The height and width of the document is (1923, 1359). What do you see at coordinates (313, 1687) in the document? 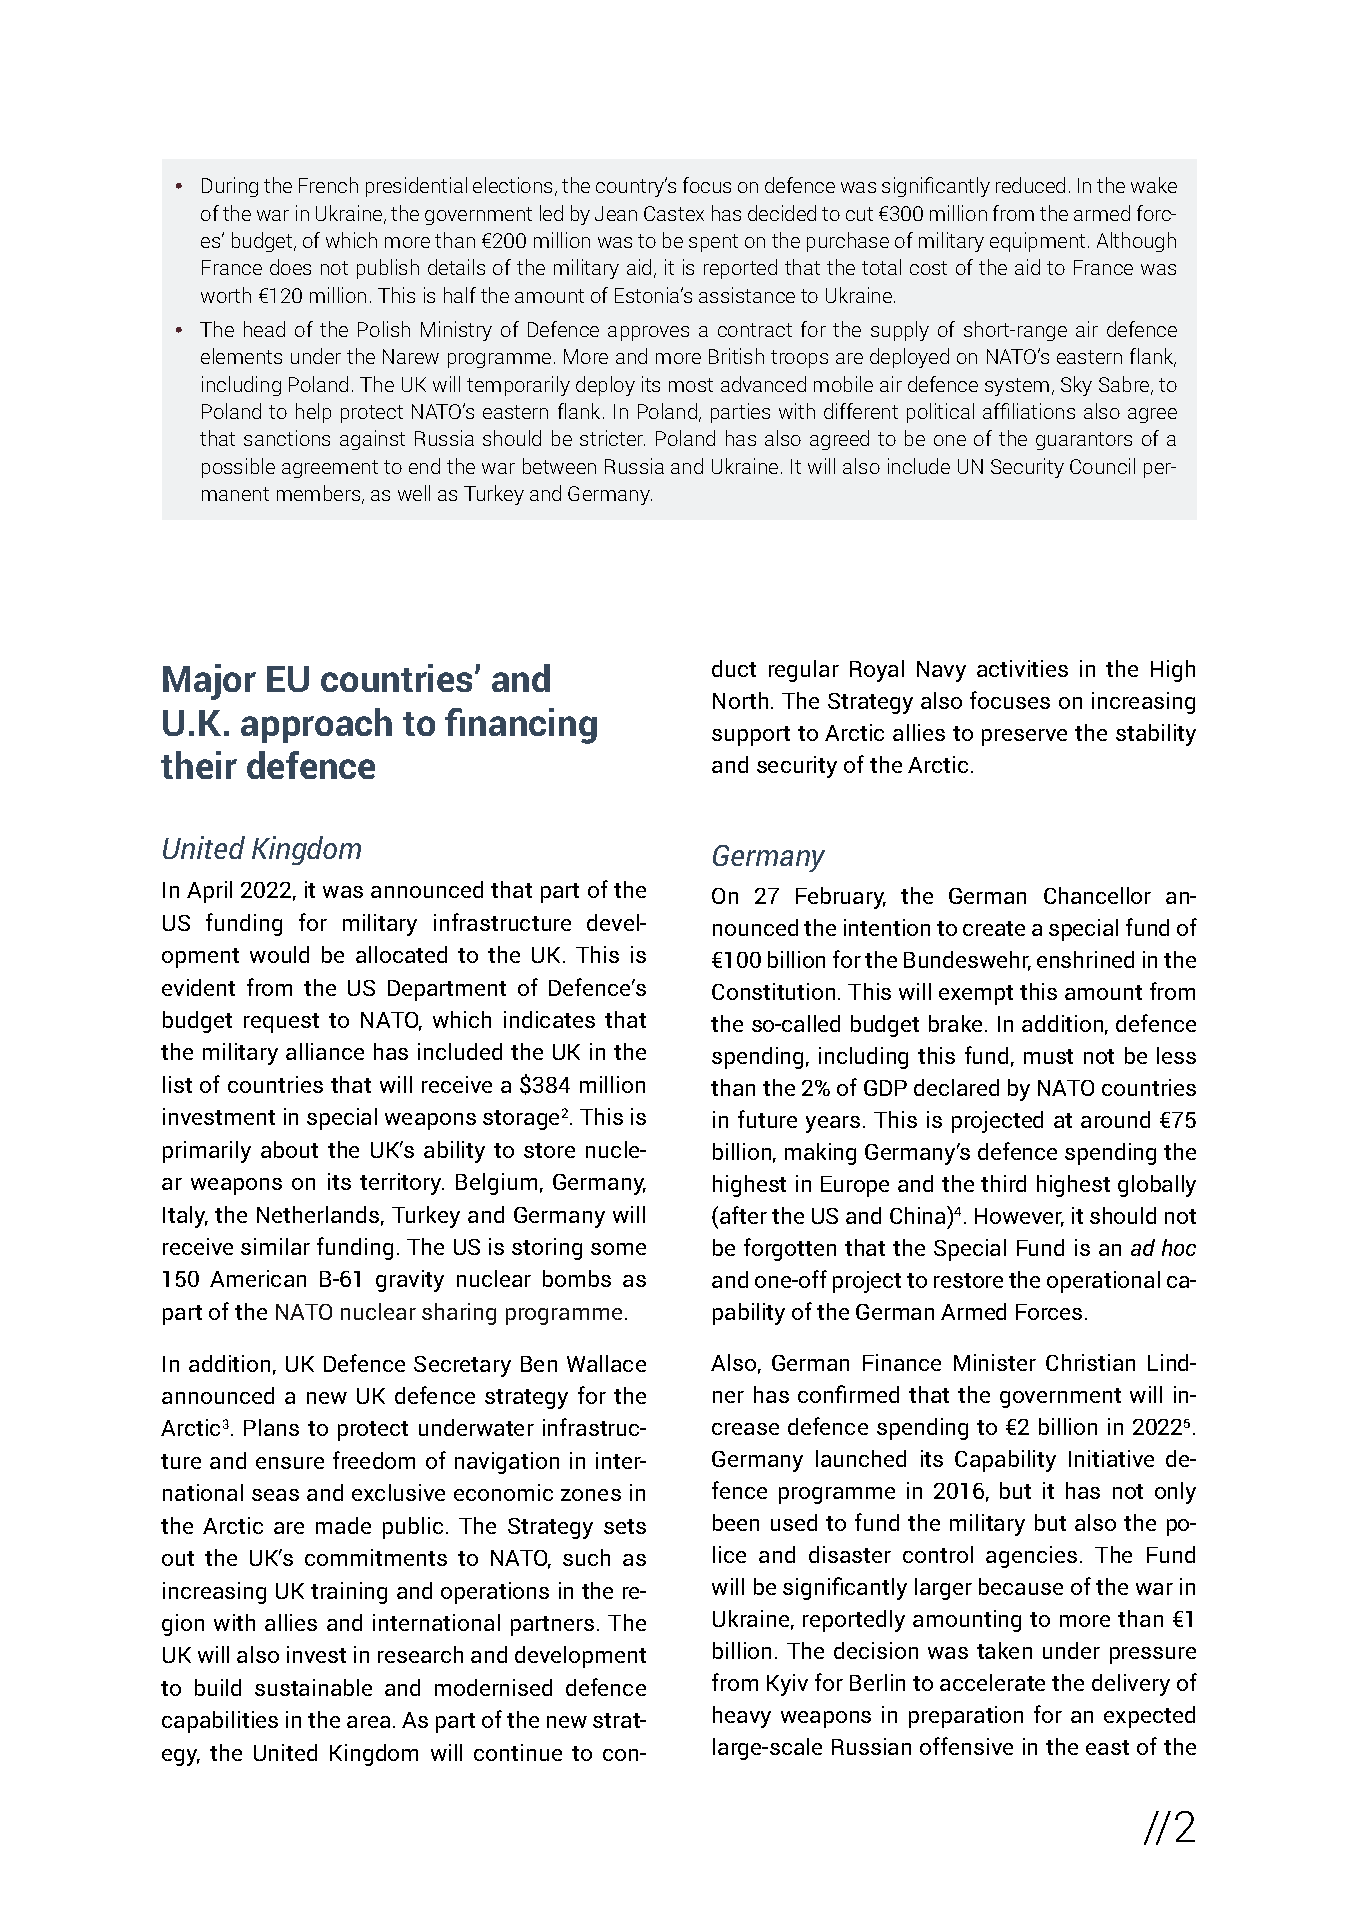
I see `sustainable` at bounding box center [313, 1687].
